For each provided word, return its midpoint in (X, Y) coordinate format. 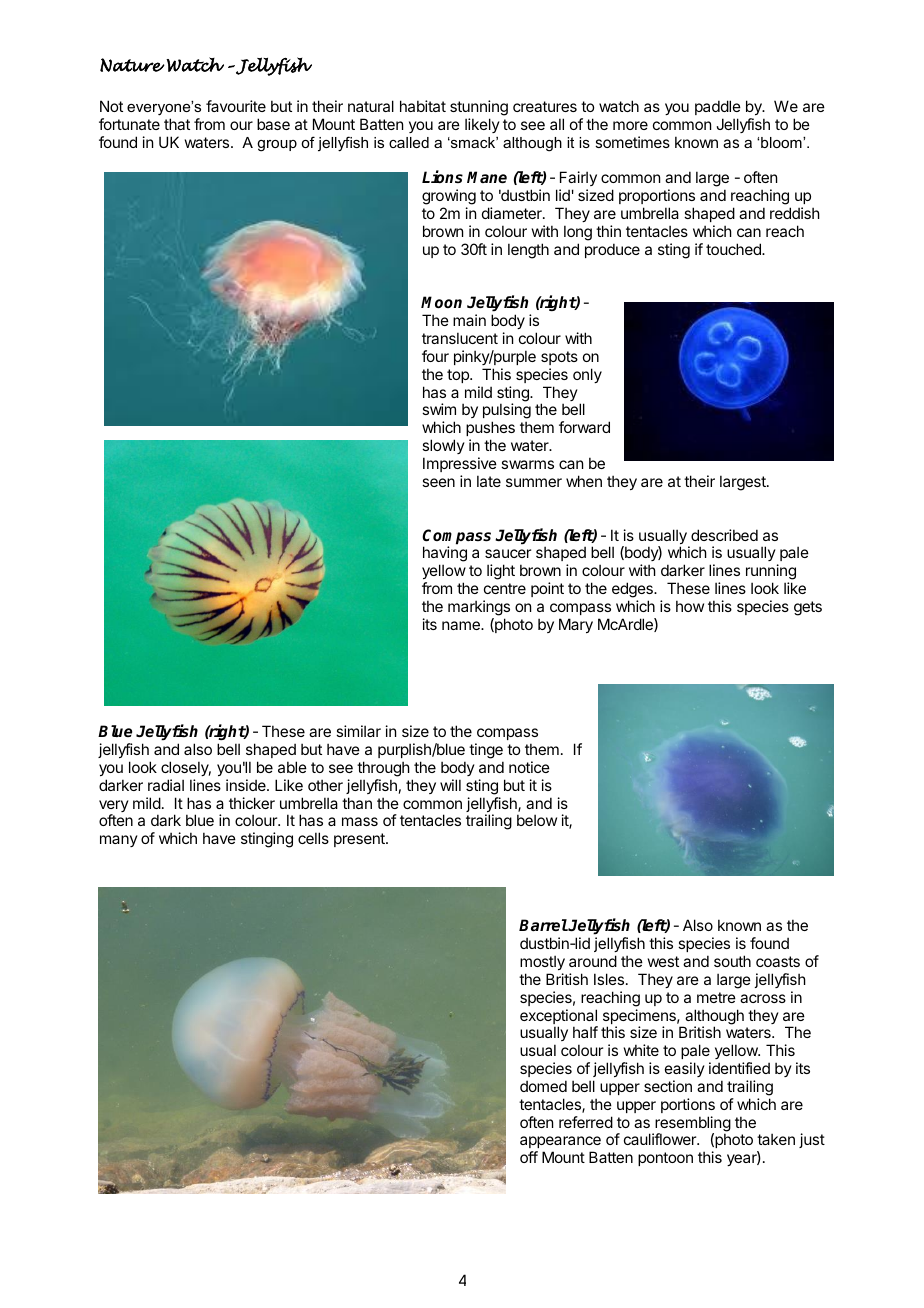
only (587, 375)
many (119, 841)
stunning (479, 108)
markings (479, 608)
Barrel (543, 925)
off (529, 1157)
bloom (782, 142)
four (435, 356)
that (177, 124)
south (732, 961)
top (459, 376)
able (292, 767)
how (690, 606)
